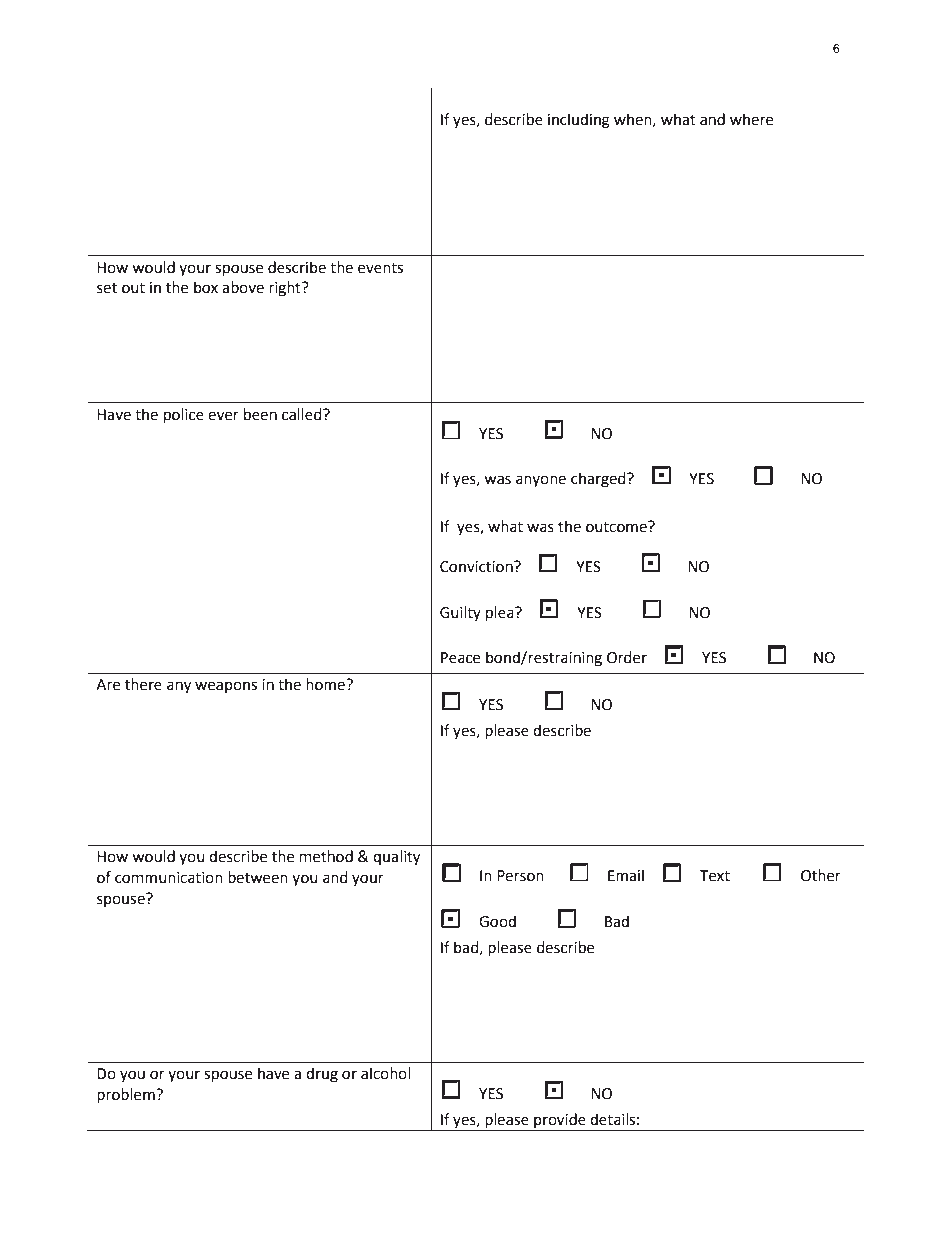 This image has width=952, height=1233. What do you see at coordinates (715, 876) in the image?
I see `Text` at bounding box center [715, 876].
